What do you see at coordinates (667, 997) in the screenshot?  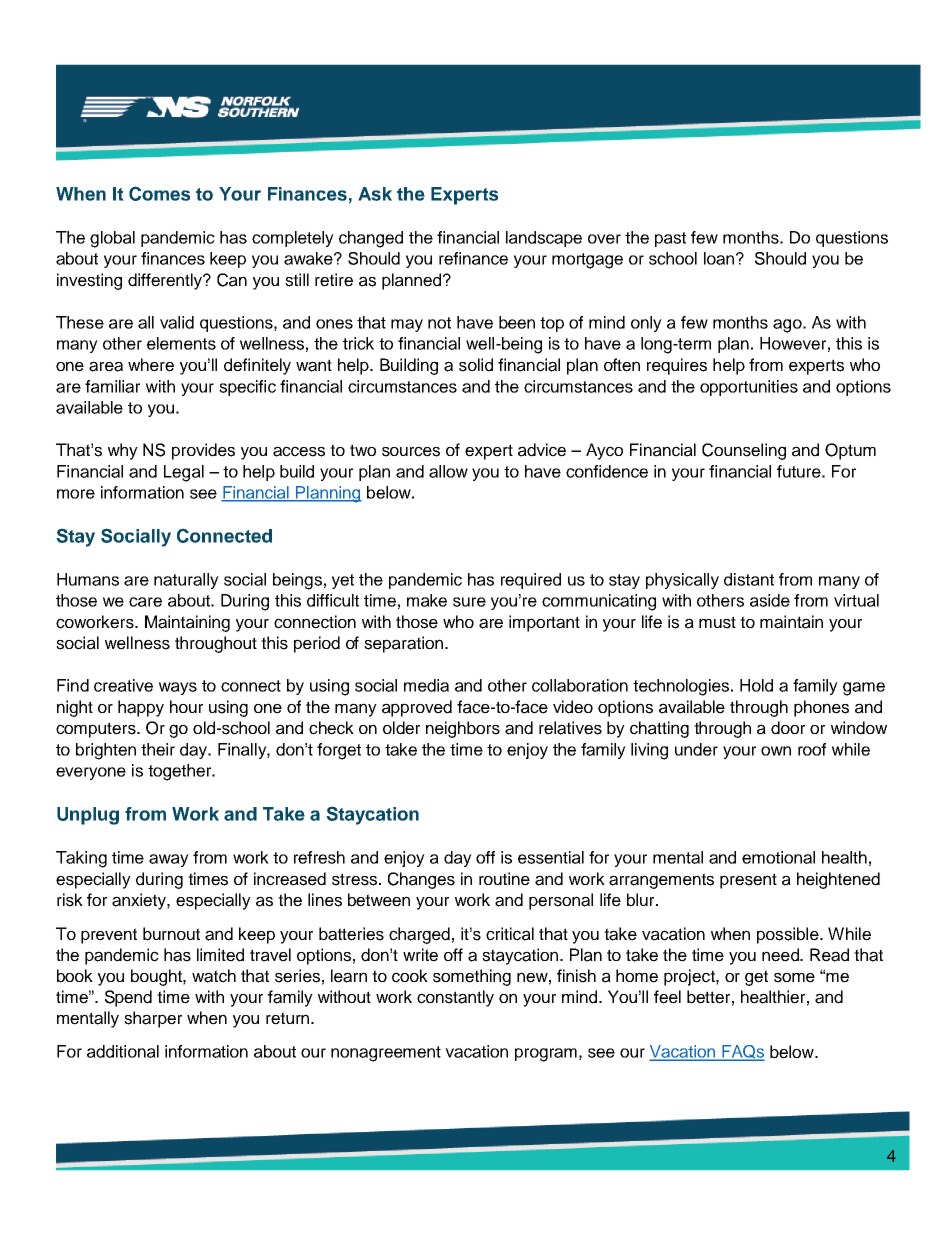 I see `feel` at bounding box center [667, 997].
